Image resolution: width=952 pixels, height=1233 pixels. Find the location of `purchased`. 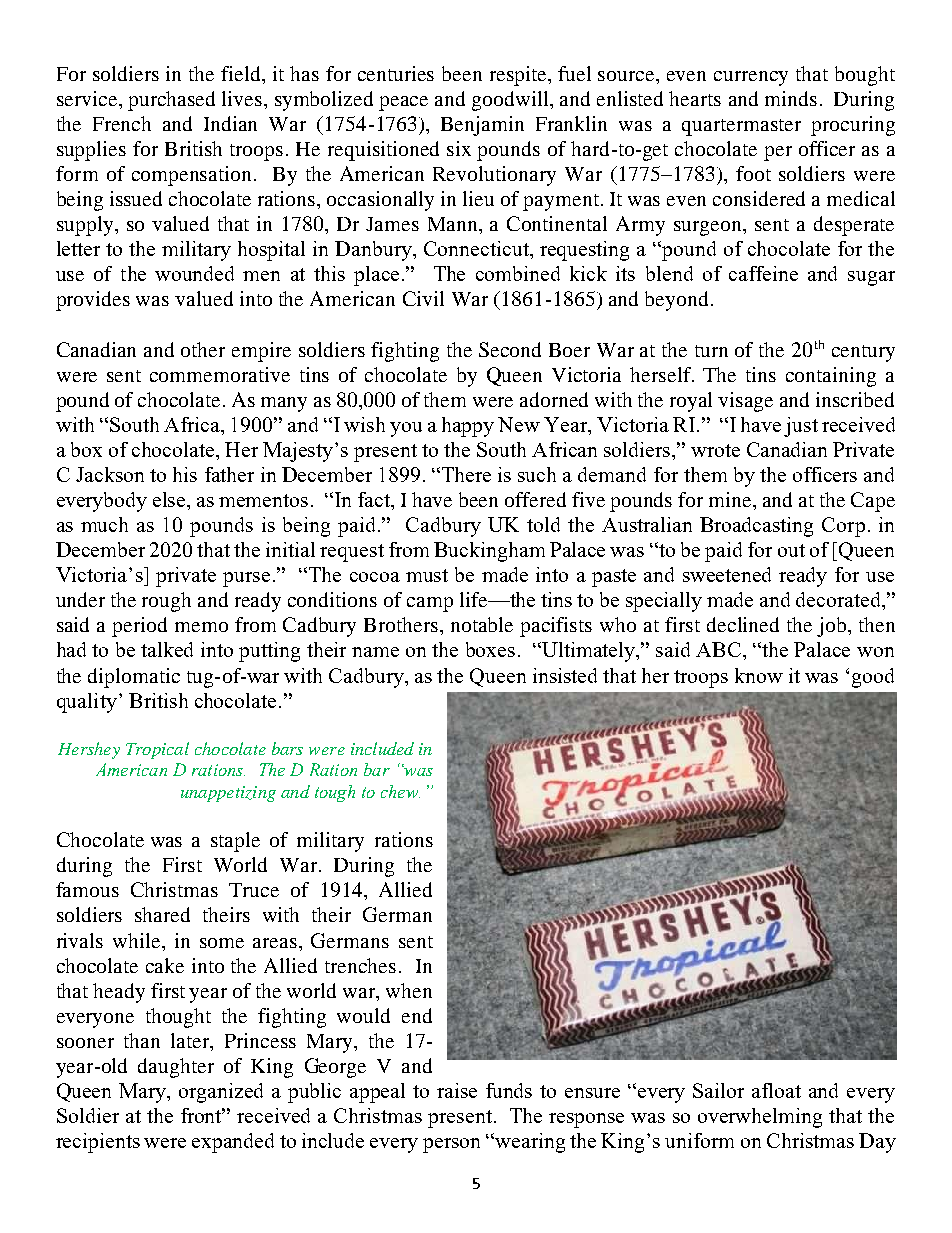

purchased is located at coordinates (171, 101).
